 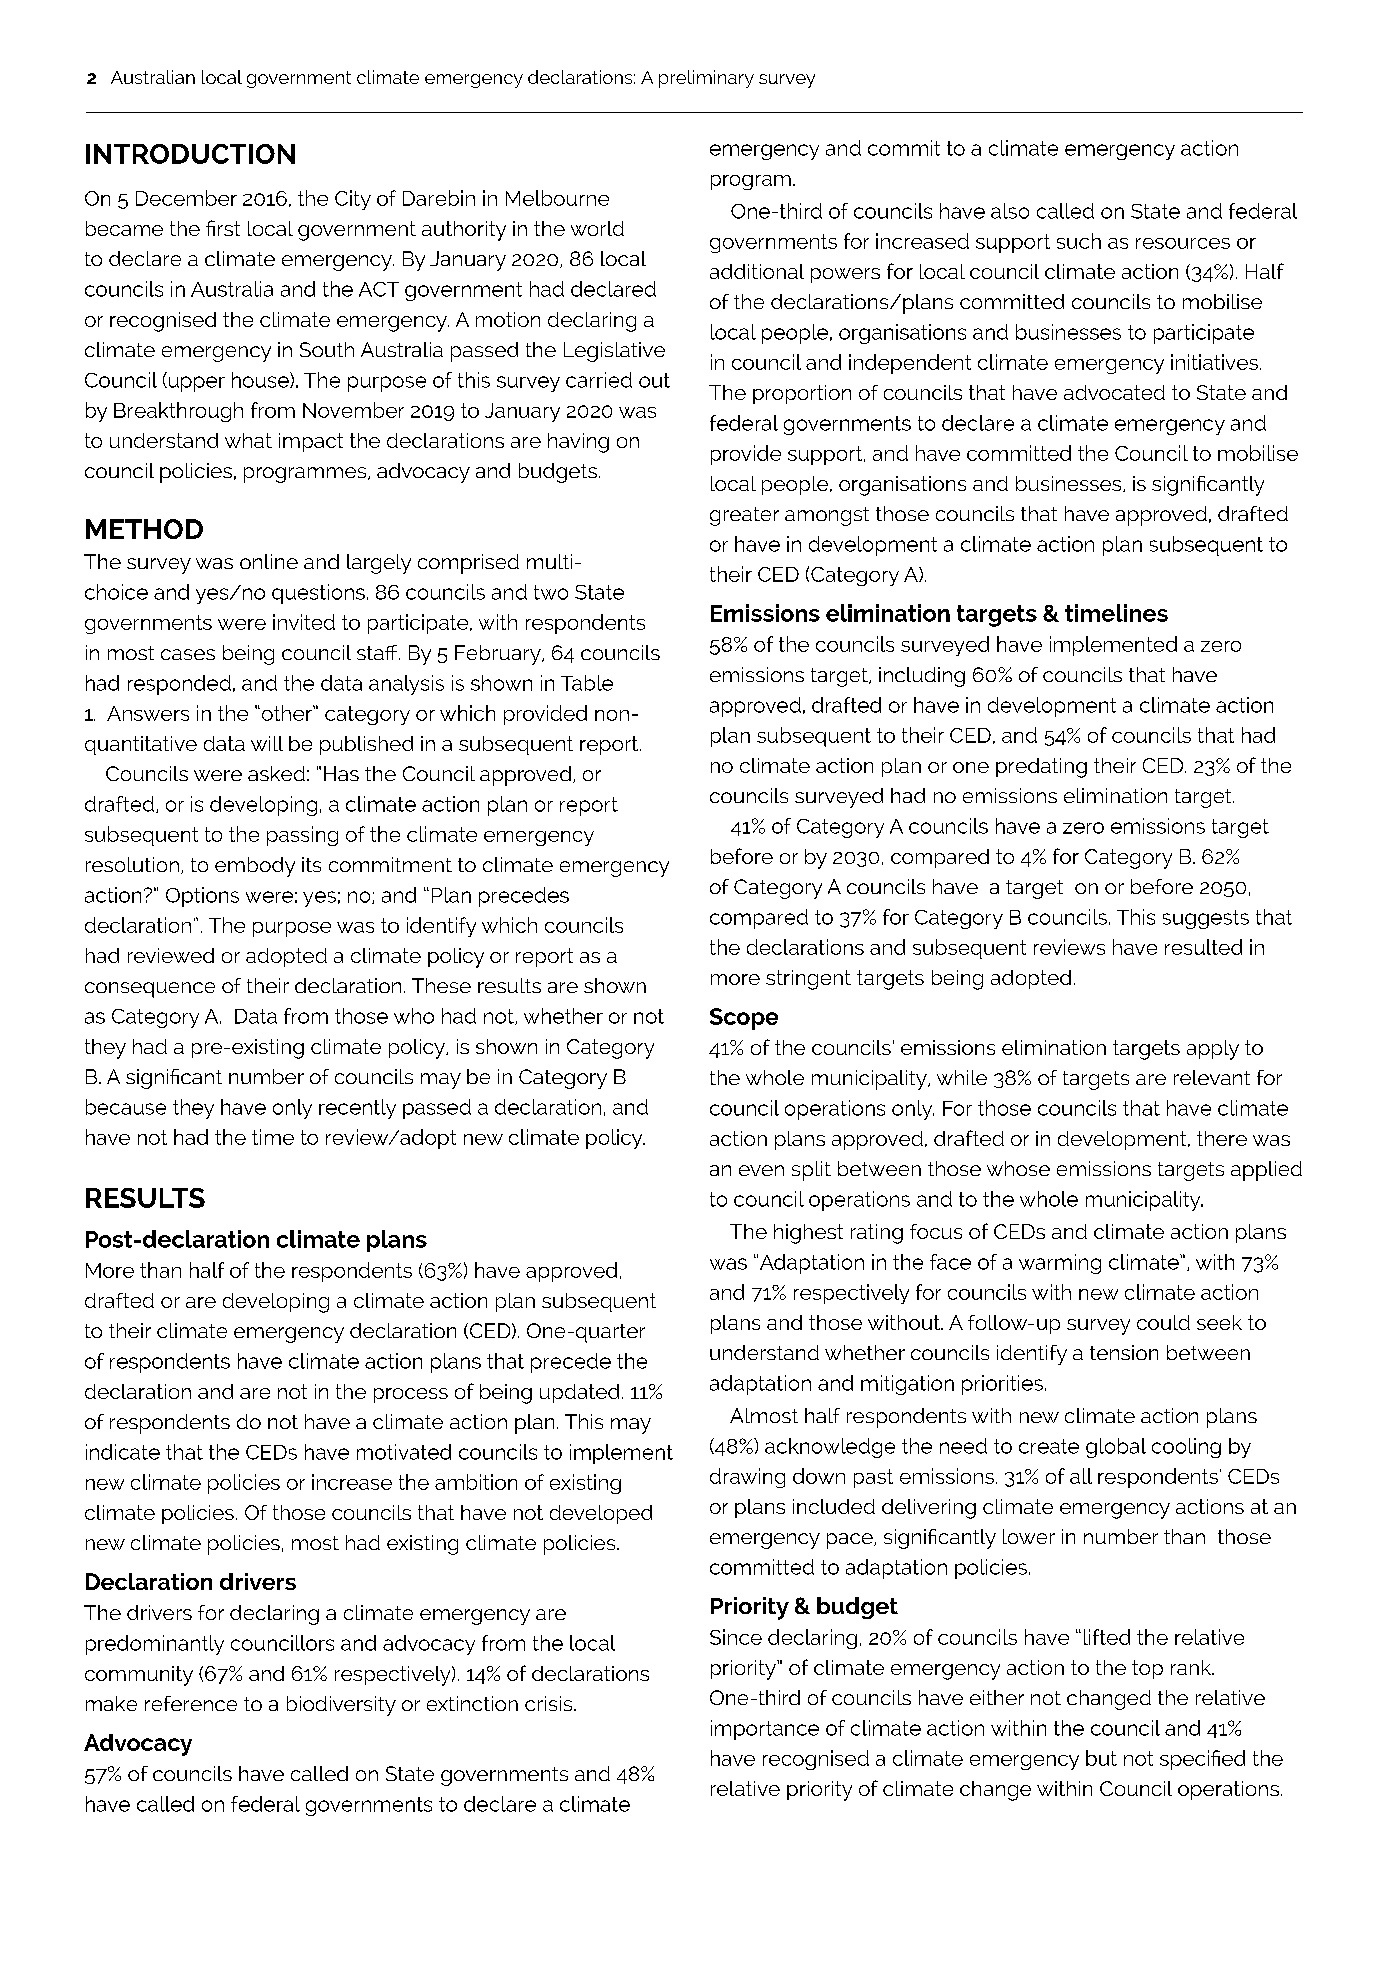 What do you see at coordinates (1041, 768) in the image?
I see `predating` at bounding box center [1041, 768].
